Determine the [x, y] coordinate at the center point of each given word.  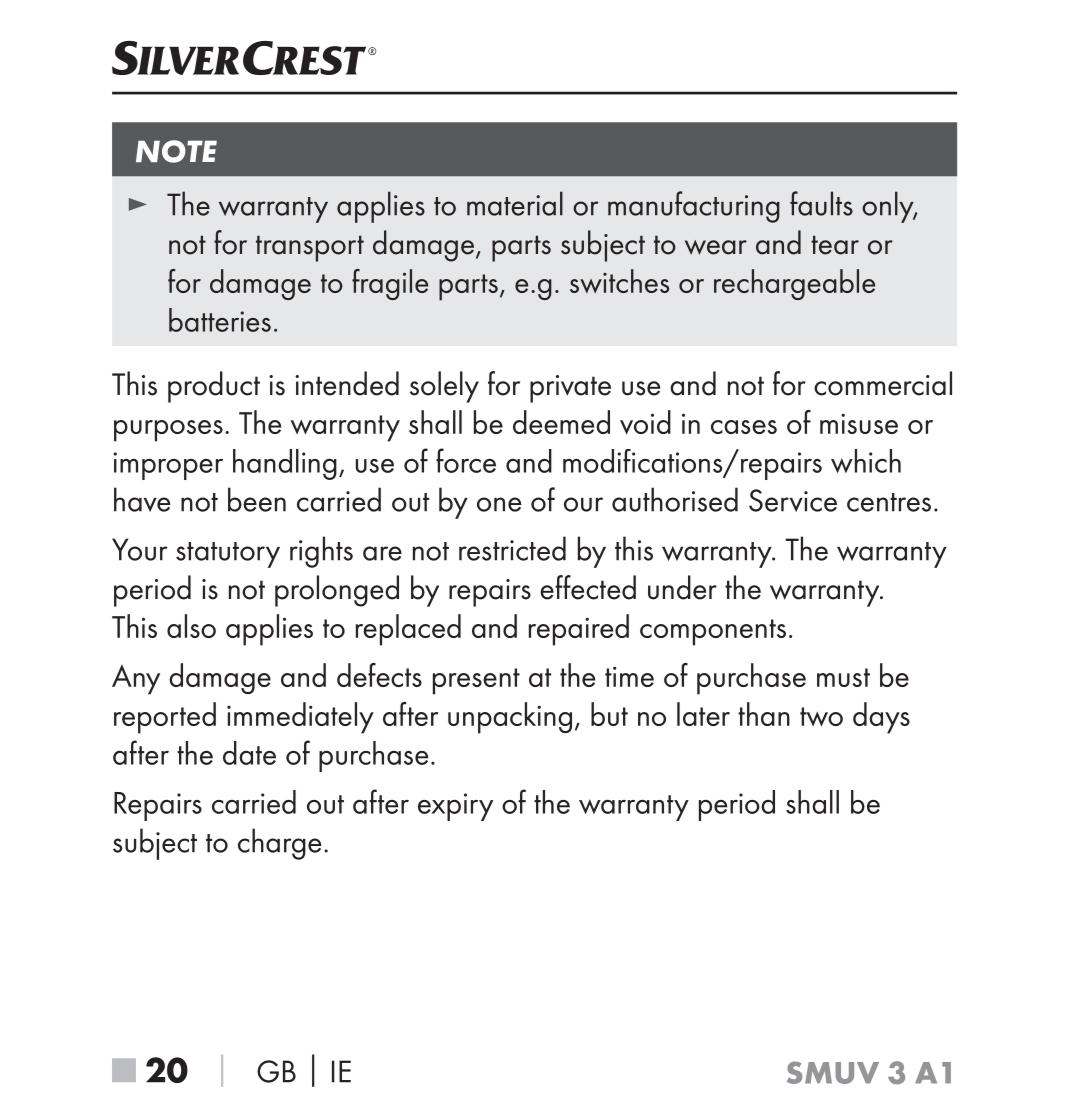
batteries [220, 320]
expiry [455, 807]
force [466, 460]
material [515, 203]
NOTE [176, 151]
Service [793, 500]
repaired [579, 630]
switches [619, 281]
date [249, 753]
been [257, 499]
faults [821, 203]
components [713, 632]
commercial [883, 383]
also [191, 626]
